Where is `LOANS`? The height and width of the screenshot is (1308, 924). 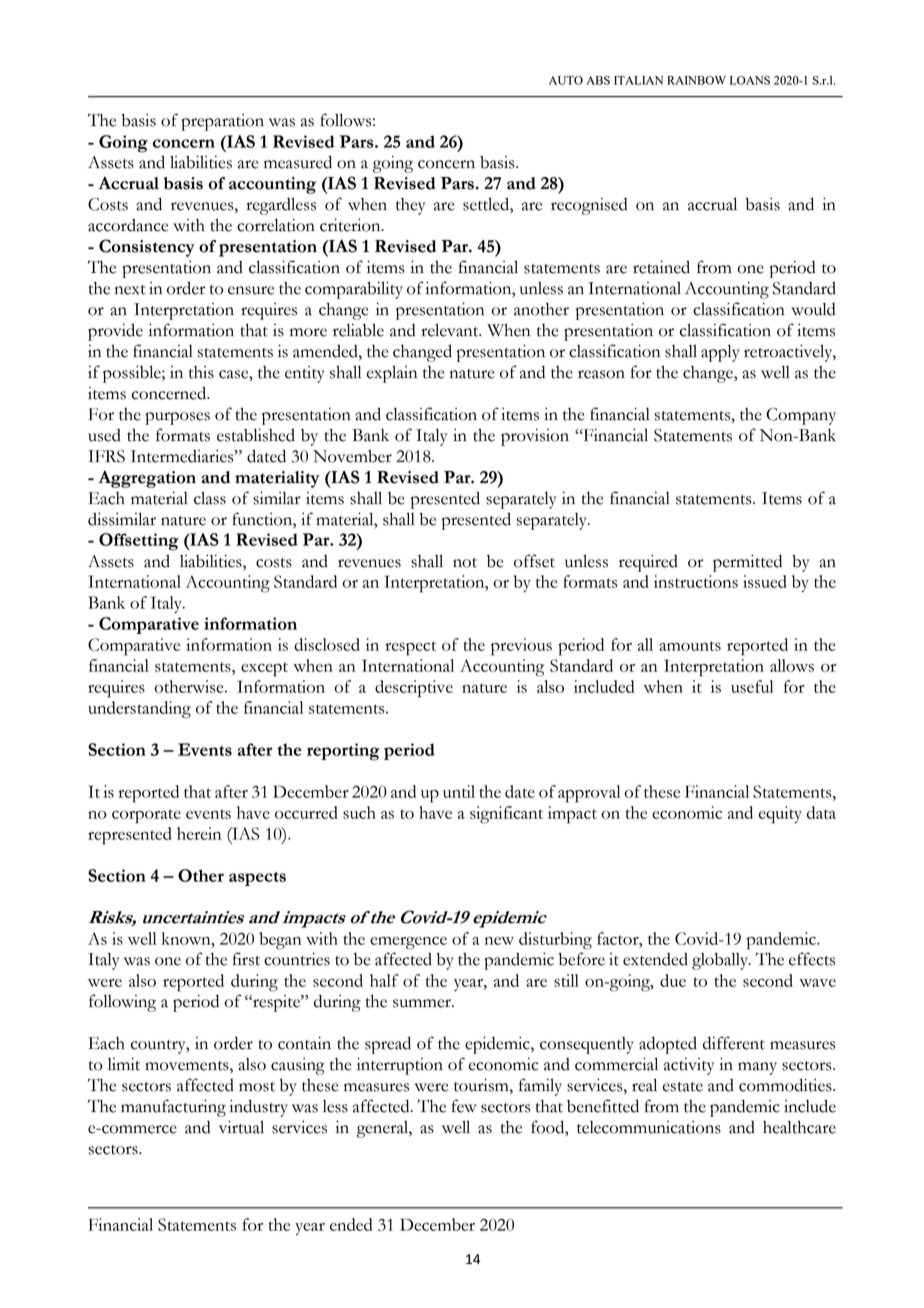
LOANS is located at coordinates (750, 80).
